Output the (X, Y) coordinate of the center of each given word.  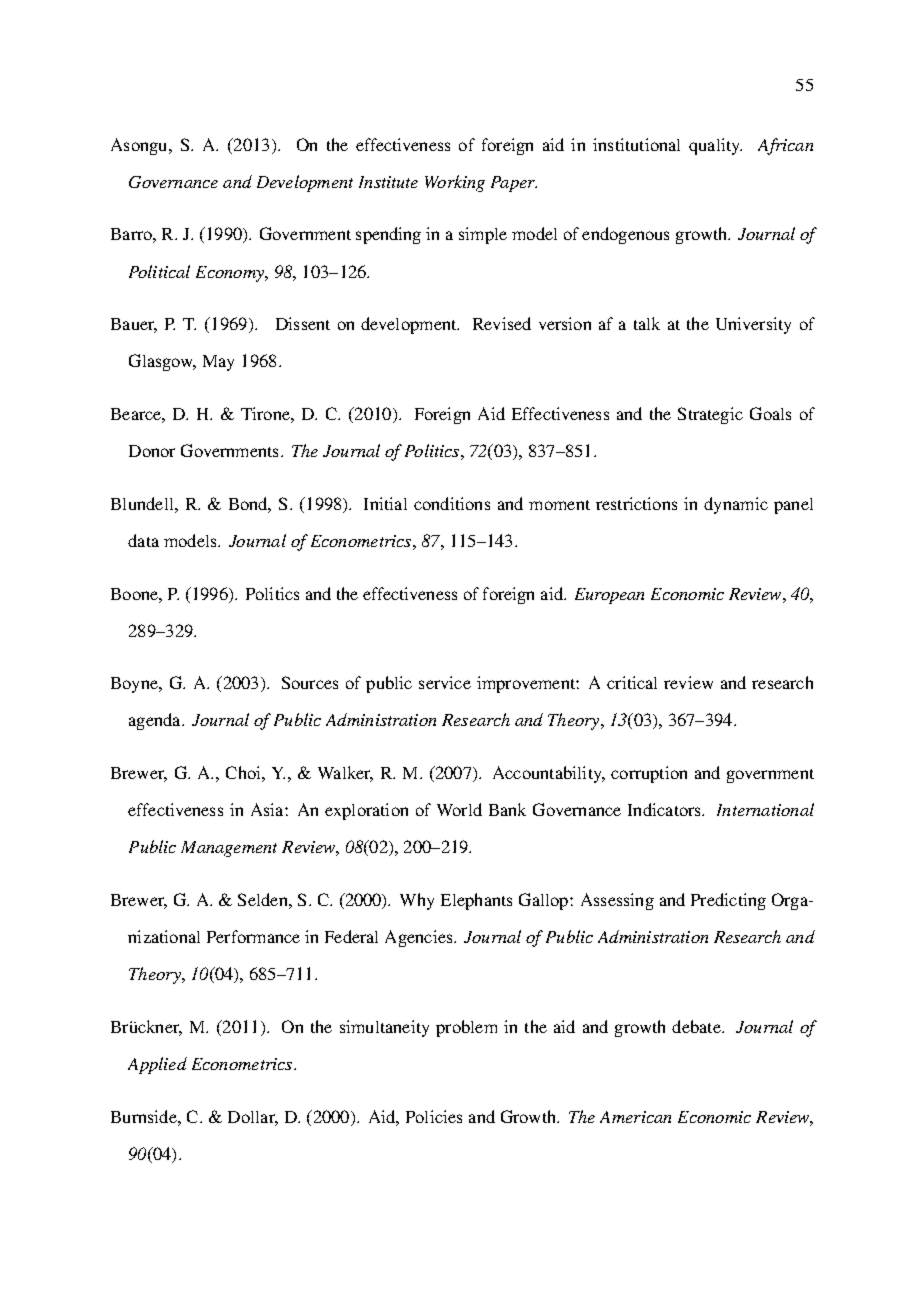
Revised (502, 323)
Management (229, 849)
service (445, 682)
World (459, 809)
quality (715, 146)
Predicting (728, 901)
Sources (310, 682)
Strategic (710, 415)
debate (697, 1026)
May (218, 363)
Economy (231, 274)
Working (455, 183)
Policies (434, 1116)
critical (632, 682)
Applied (157, 1065)
